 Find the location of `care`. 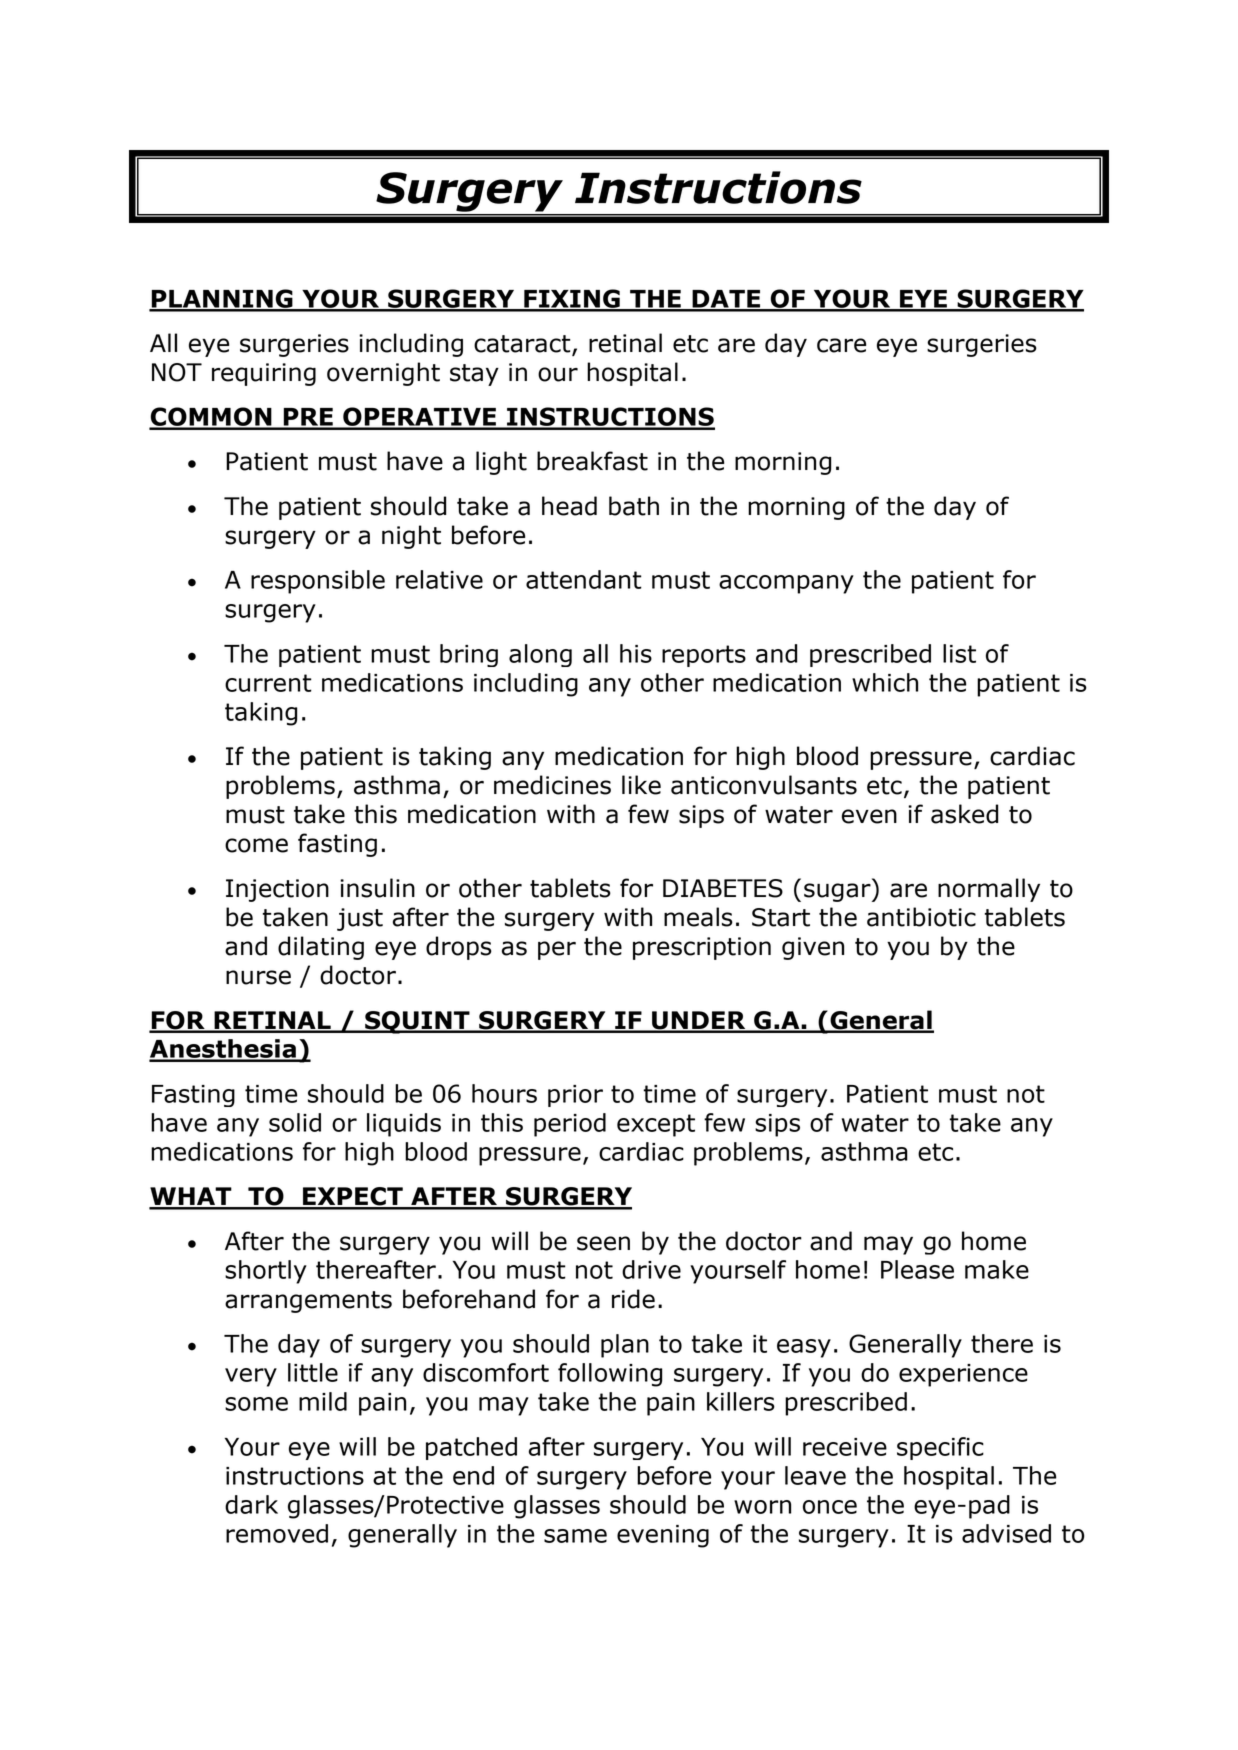

care is located at coordinates (841, 345).
